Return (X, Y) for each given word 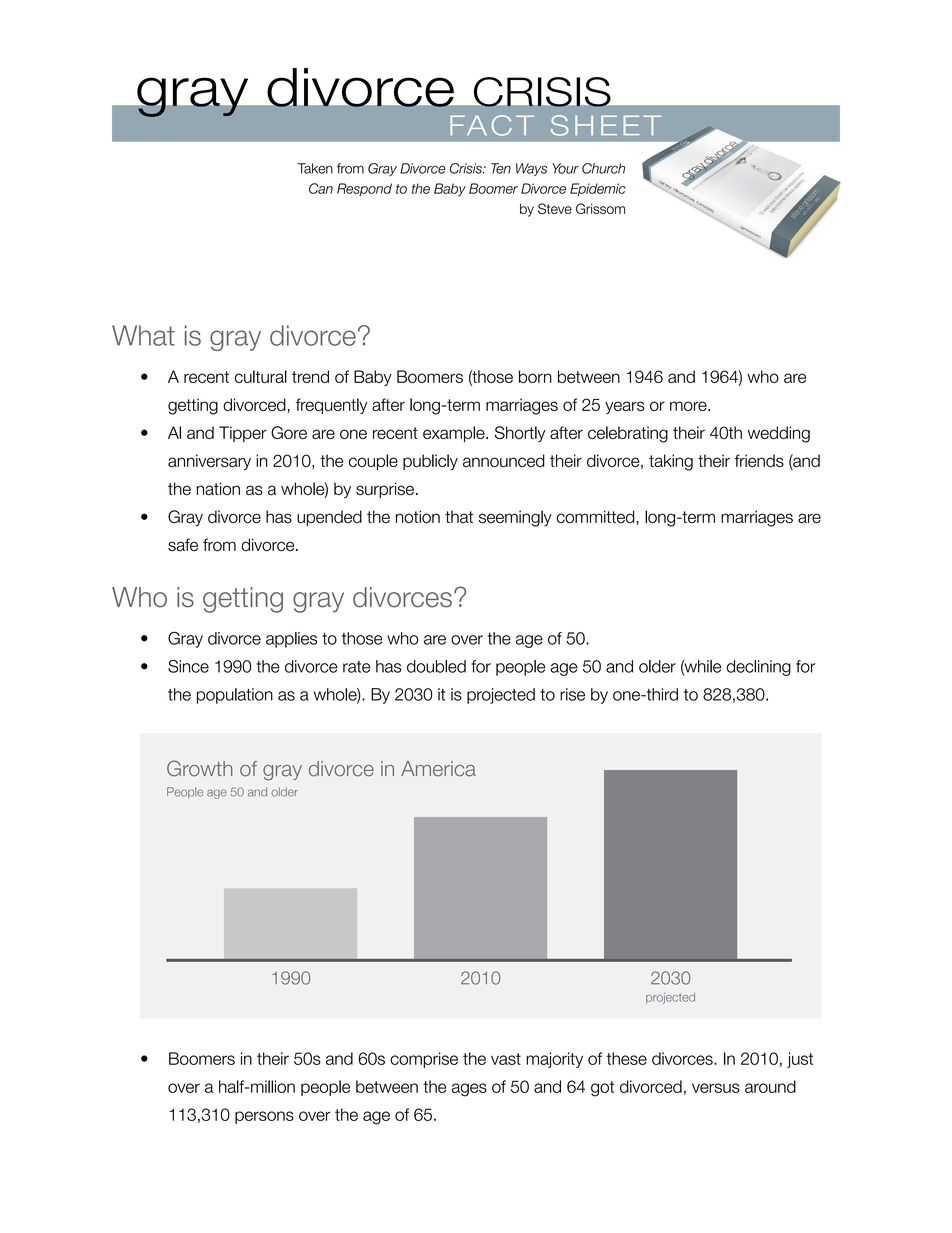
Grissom (600, 208)
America (438, 769)
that (459, 517)
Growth (200, 768)
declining (759, 668)
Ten (501, 168)
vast (506, 1059)
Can (321, 188)
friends (759, 460)
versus (716, 1088)
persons (264, 1117)
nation (218, 488)
